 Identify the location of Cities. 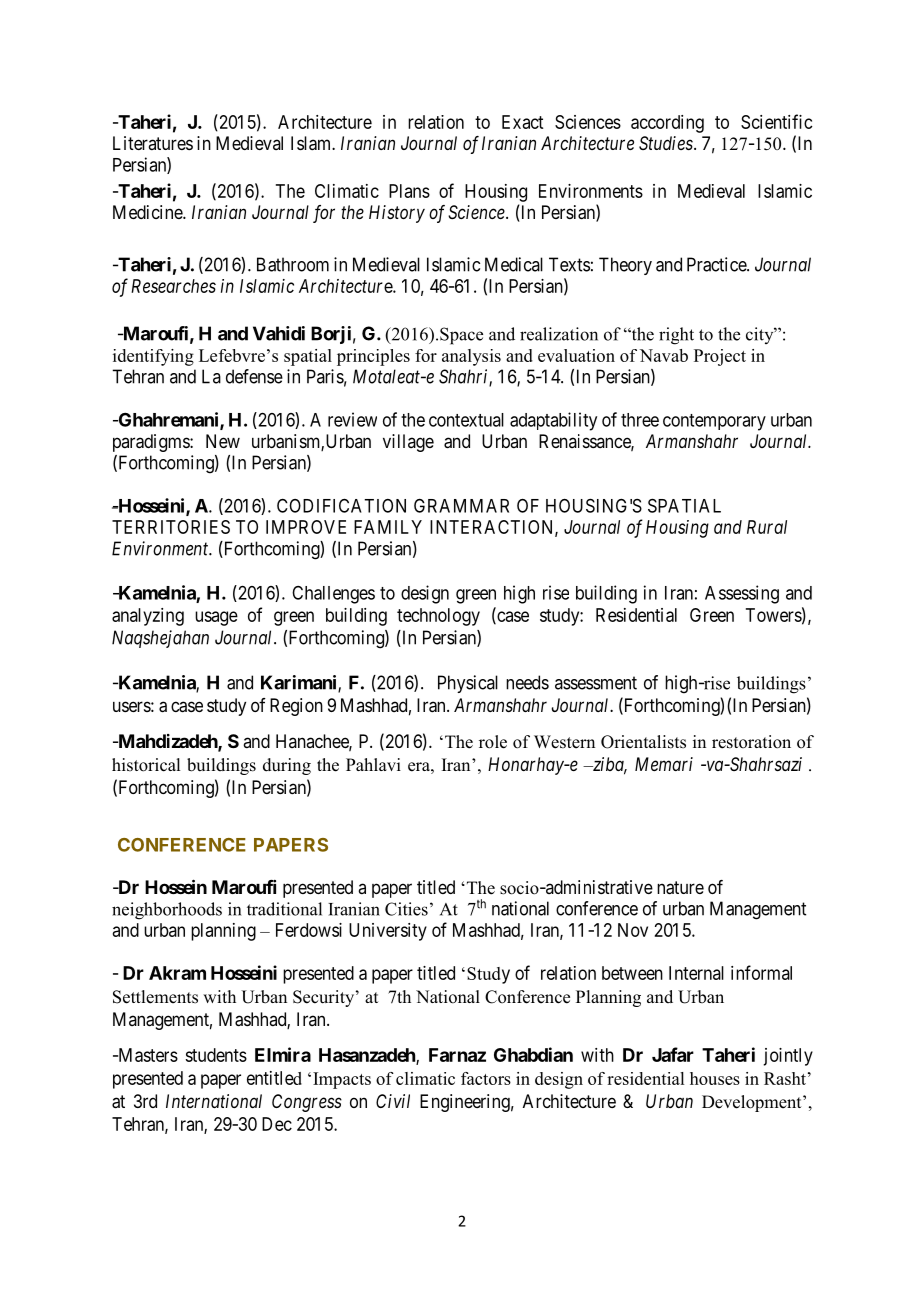
(406, 909).
